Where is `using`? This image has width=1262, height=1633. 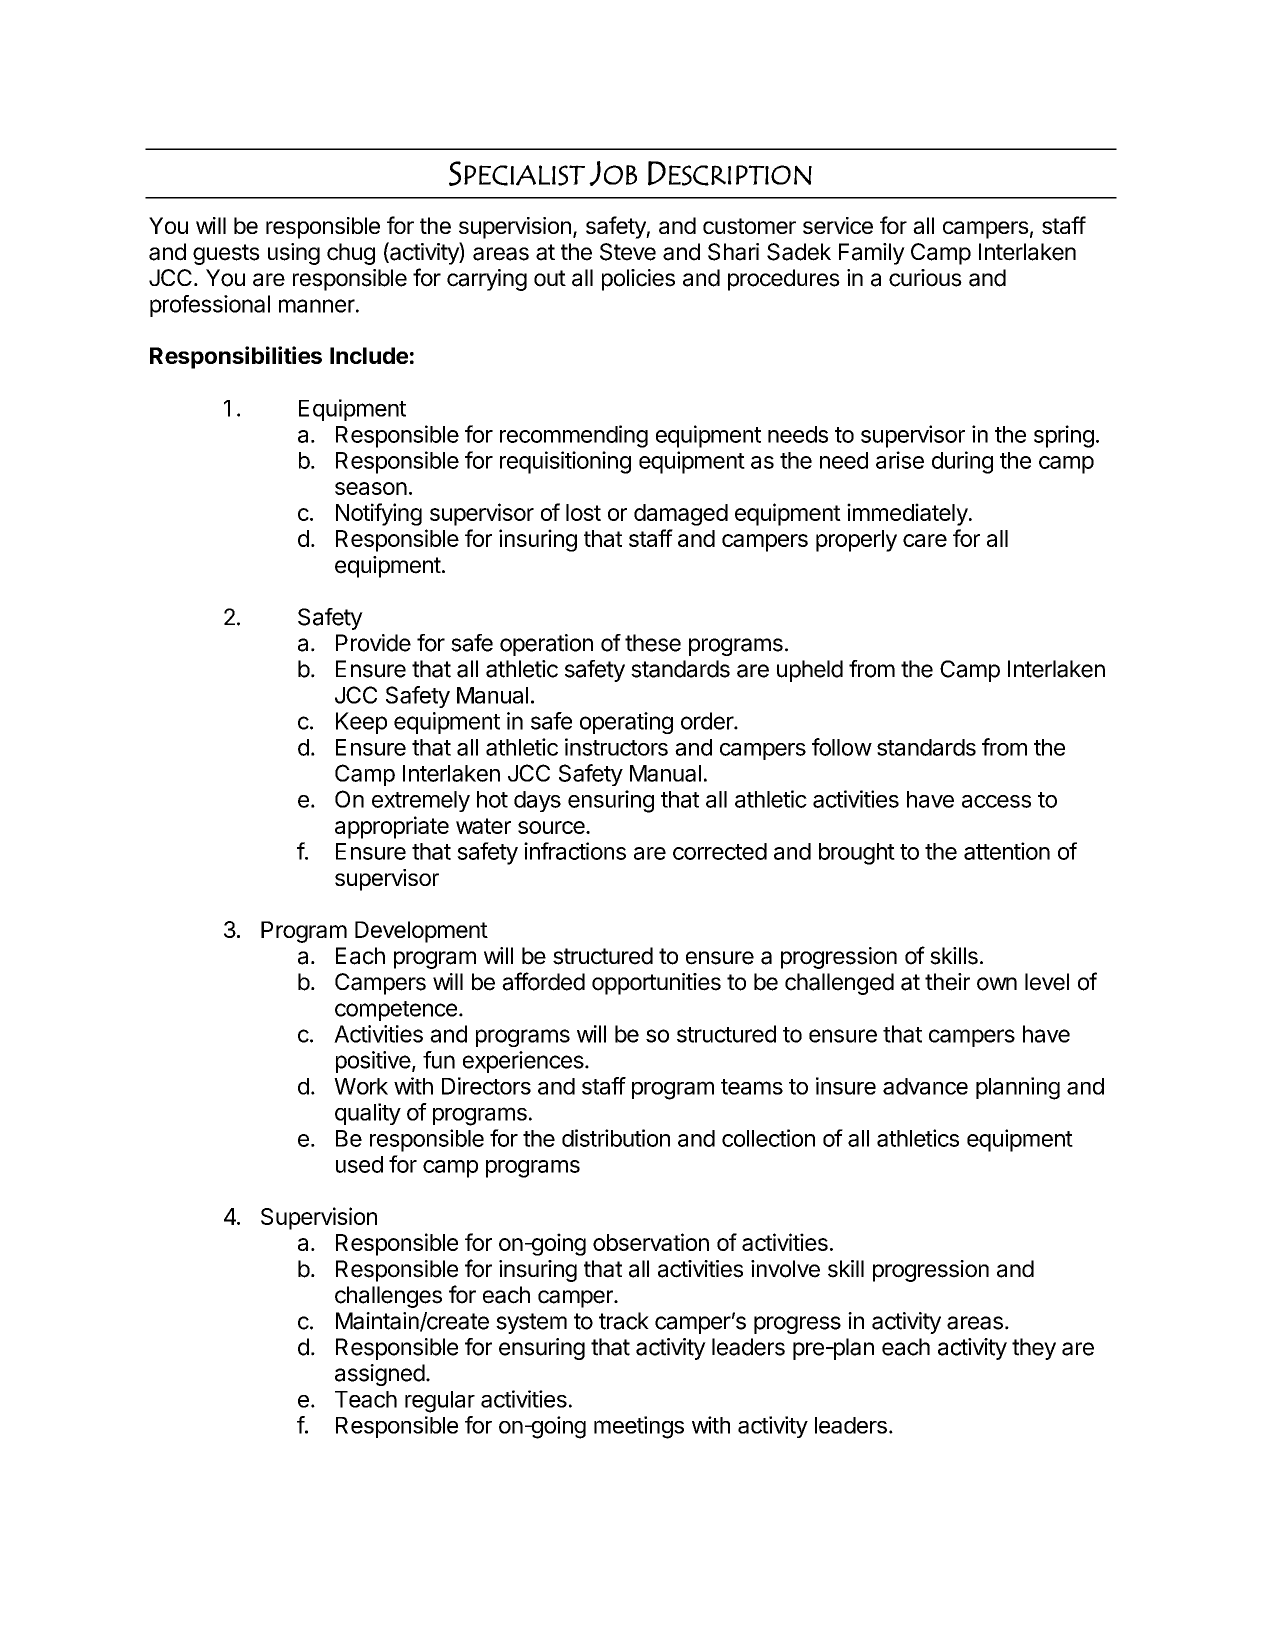 using is located at coordinates (294, 254).
